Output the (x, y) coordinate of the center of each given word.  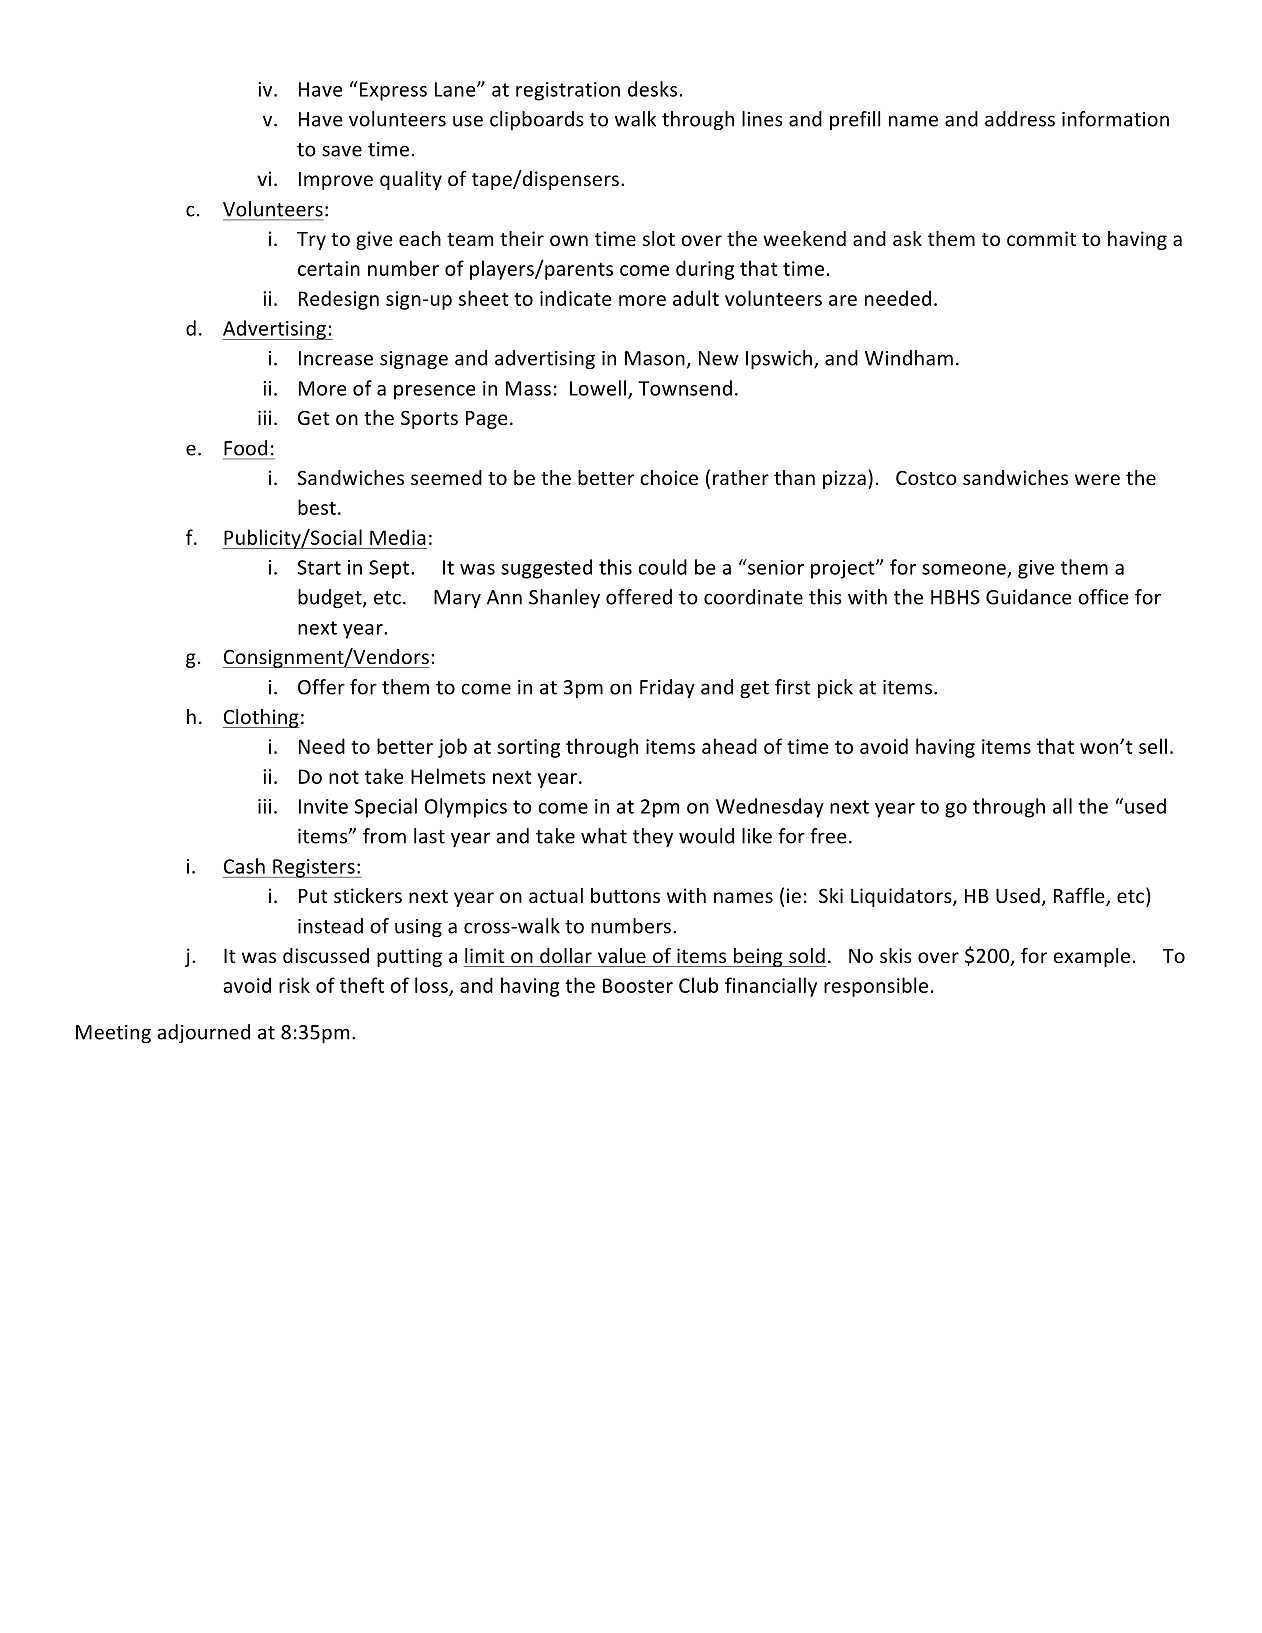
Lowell (598, 388)
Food (245, 448)
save (342, 151)
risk (294, 985)
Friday (667, 689)
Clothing (261, 718)
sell (1153, 746)
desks (652, 89)
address (1020, 119)
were (1097, 479)
